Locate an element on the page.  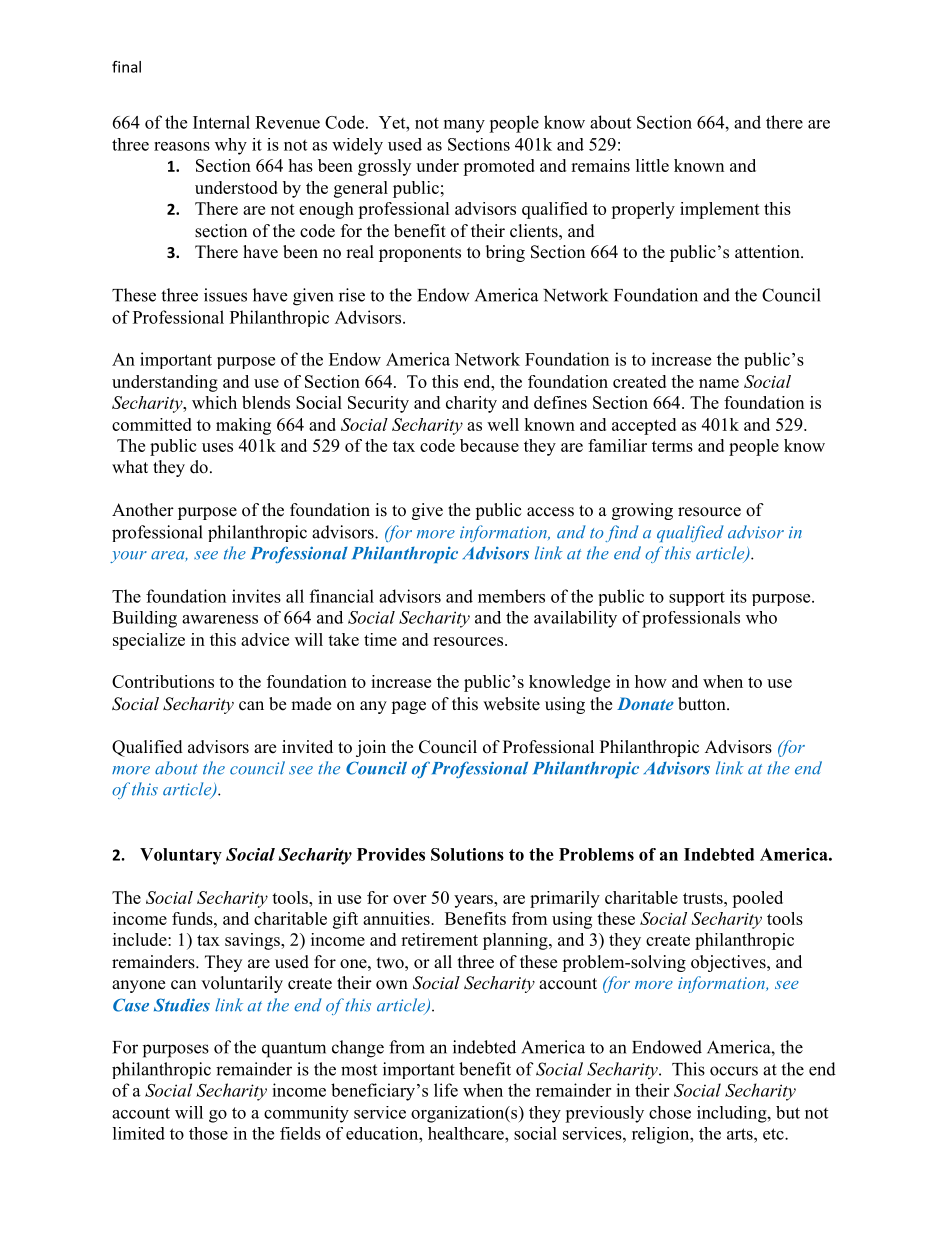
those is located at coordinates (208, 1133).
